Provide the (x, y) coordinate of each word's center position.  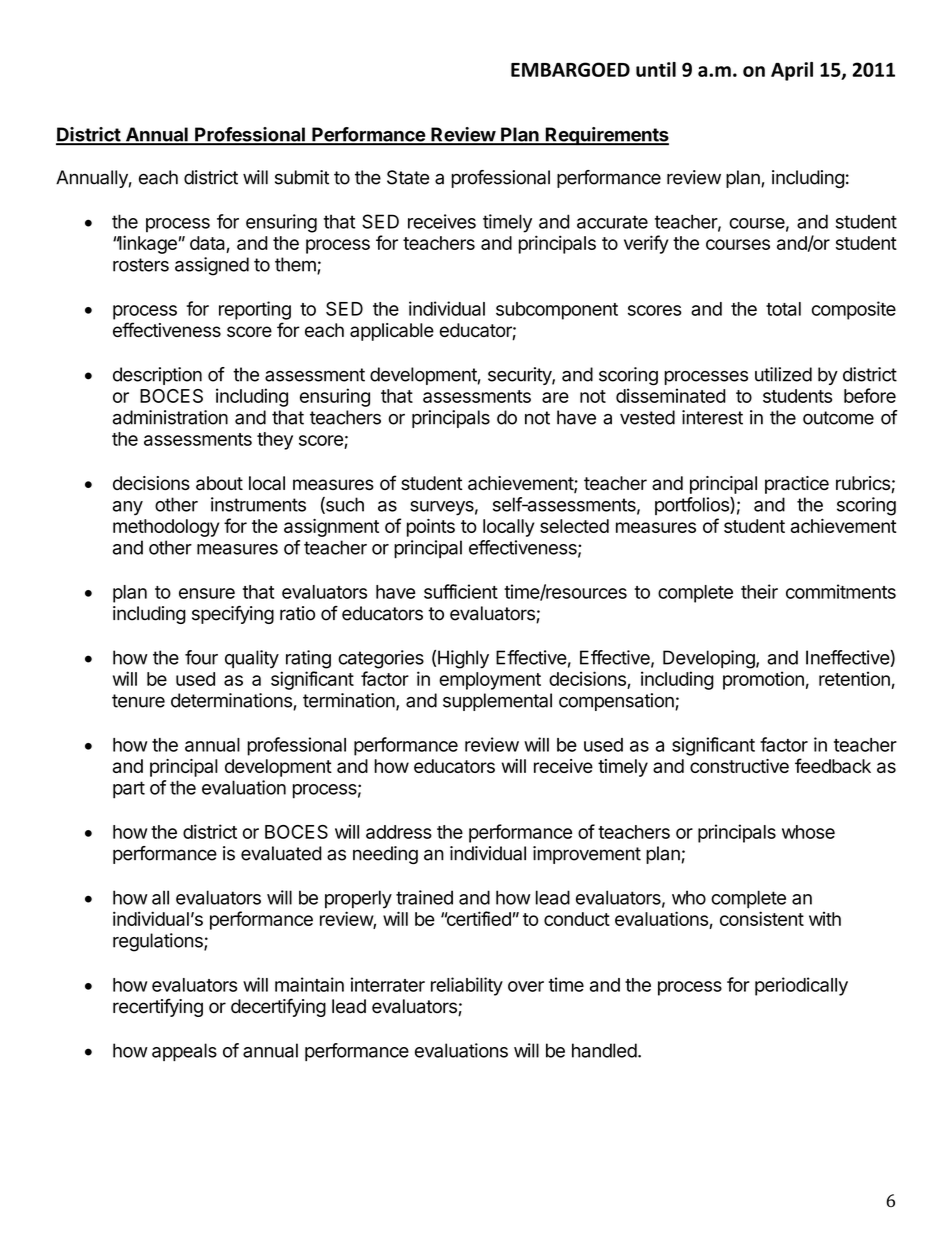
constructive (739, 766)
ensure (207, 593)
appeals (184, 1052)
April (792, 71)
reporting (255, 310)
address (399, 832)
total (783, 309)
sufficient (461, 591)
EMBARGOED (570, 69)
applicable (392, 332)
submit (302, 177)
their (759, 591)
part (129, 790)
